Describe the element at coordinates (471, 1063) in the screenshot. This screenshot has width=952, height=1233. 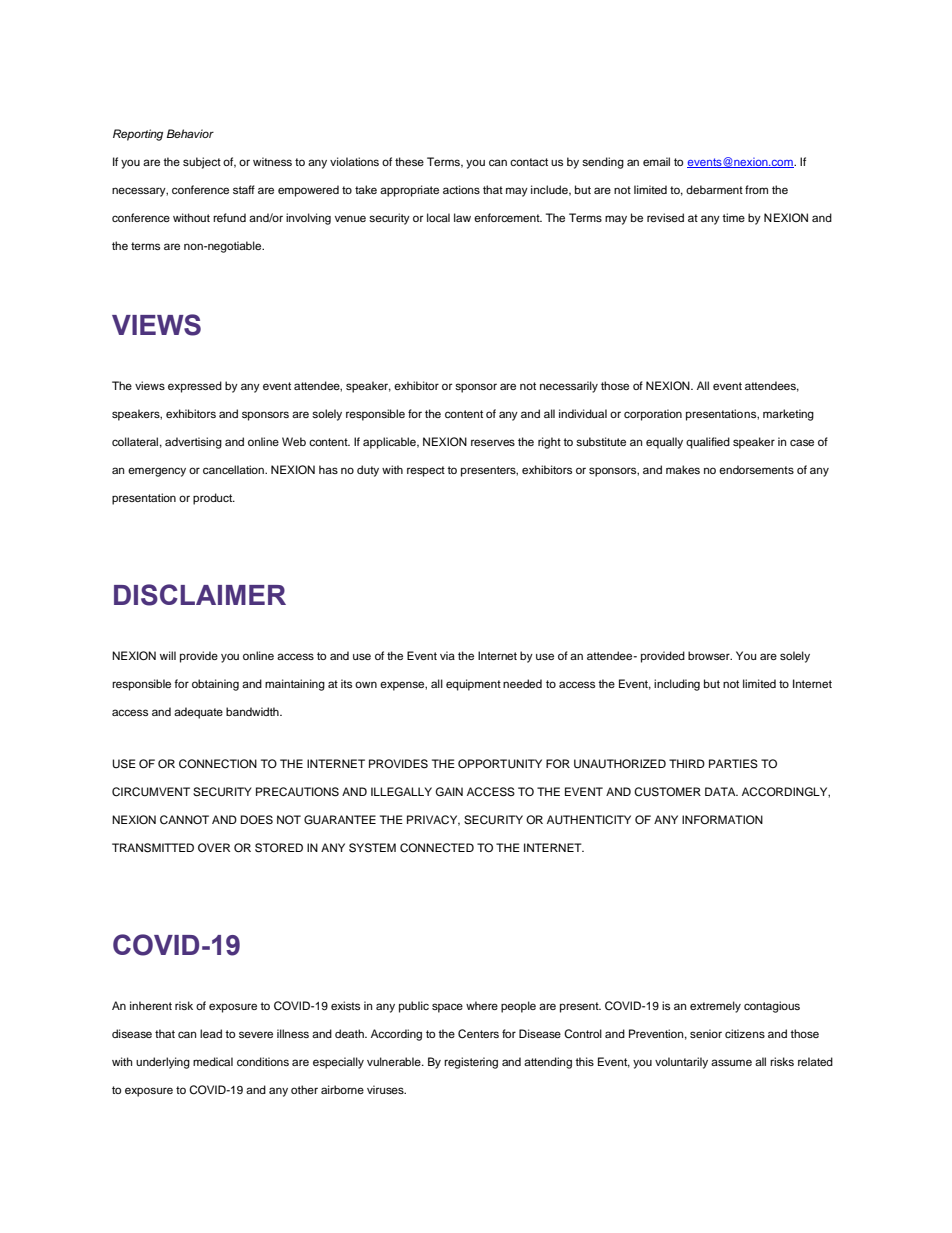
I see `registering` at that location.
